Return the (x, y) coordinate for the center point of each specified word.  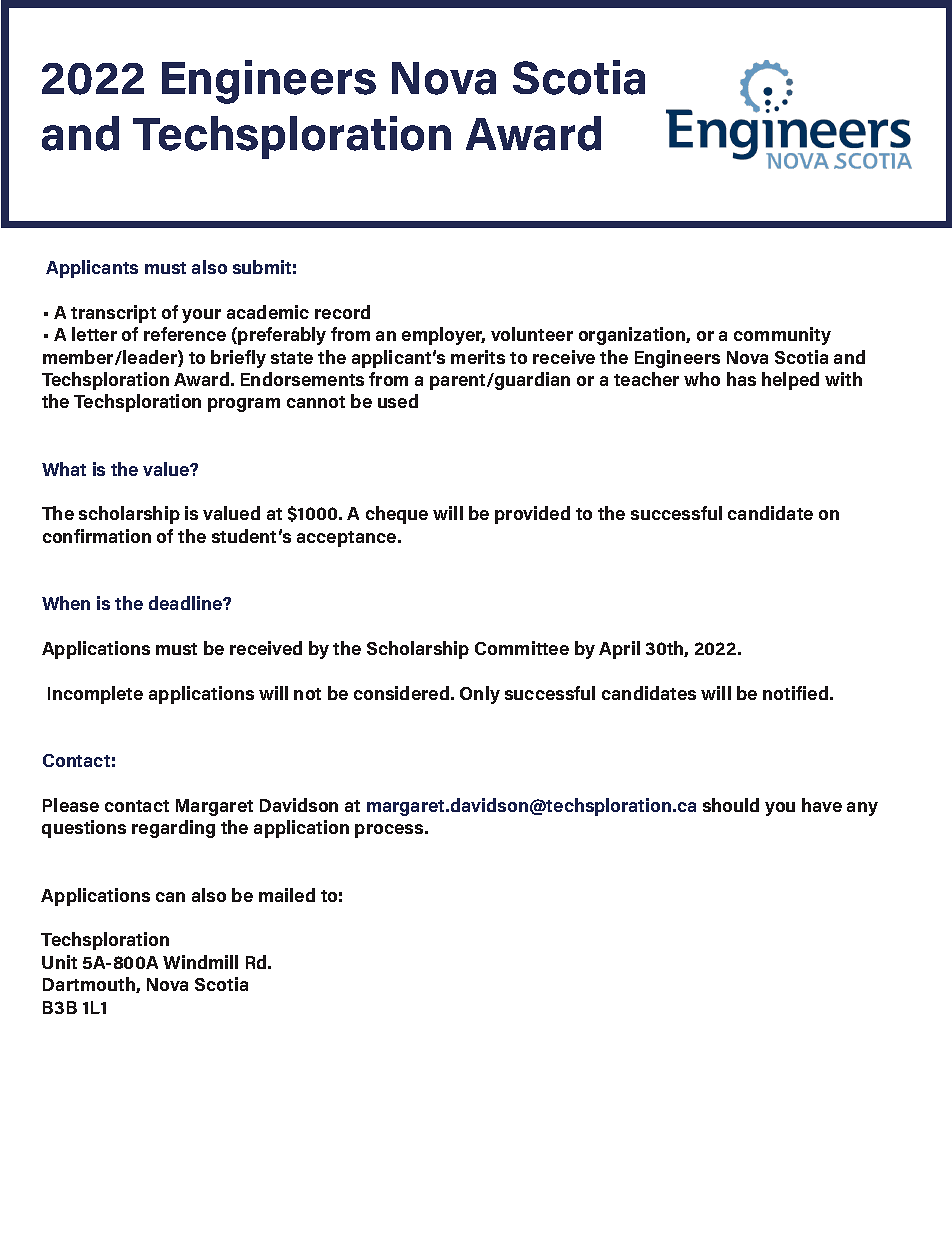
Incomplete (95, 695)
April (619, 650)
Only (480, 695)
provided (532, 515)
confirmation (97, 536)
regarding (173, 829)
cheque (397, 515)
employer (443, 336)
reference (185, 334)
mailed (287, 895)
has (741, 379)
